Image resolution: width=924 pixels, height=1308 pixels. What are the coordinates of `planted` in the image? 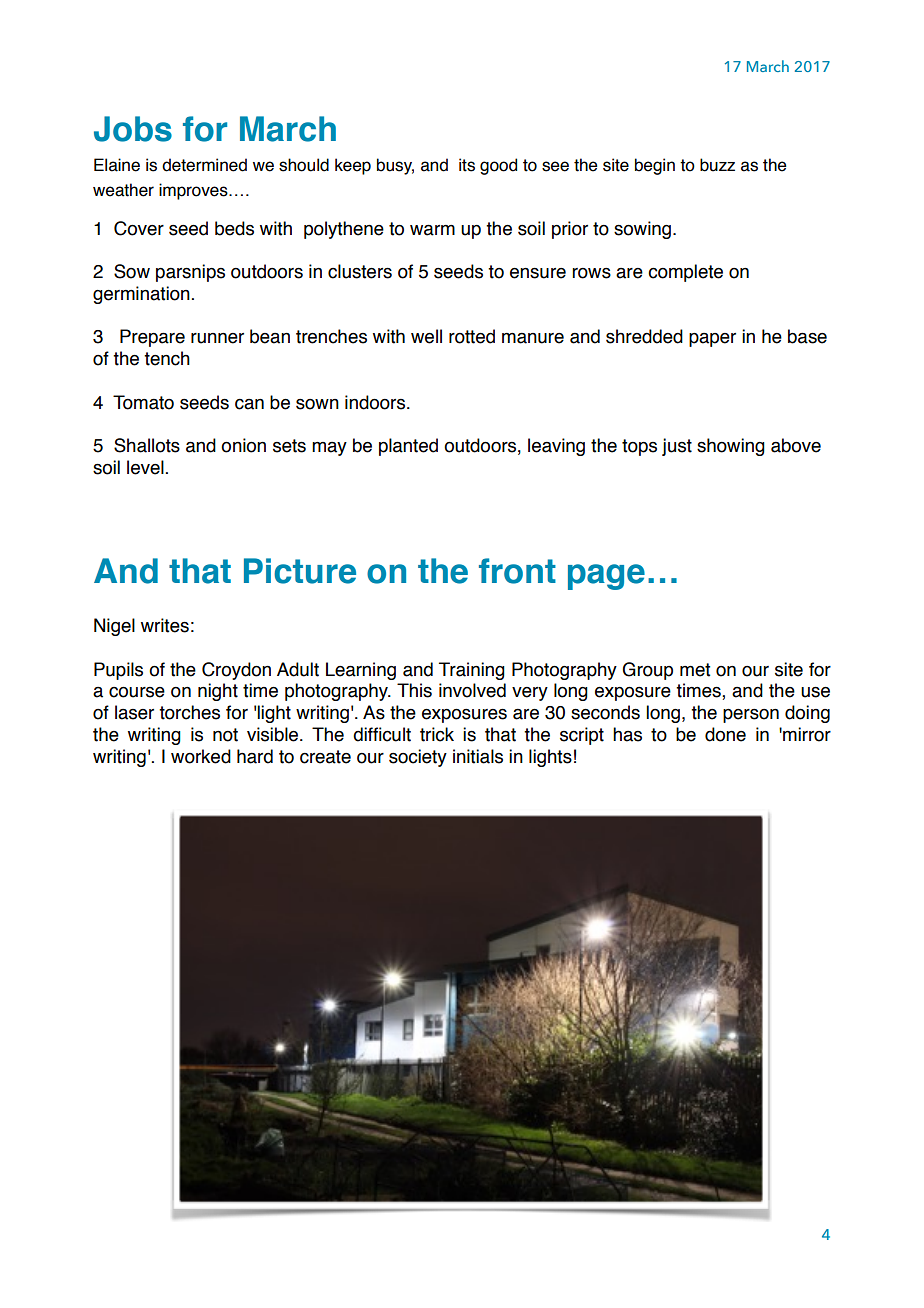 It's located at (408, 447).
